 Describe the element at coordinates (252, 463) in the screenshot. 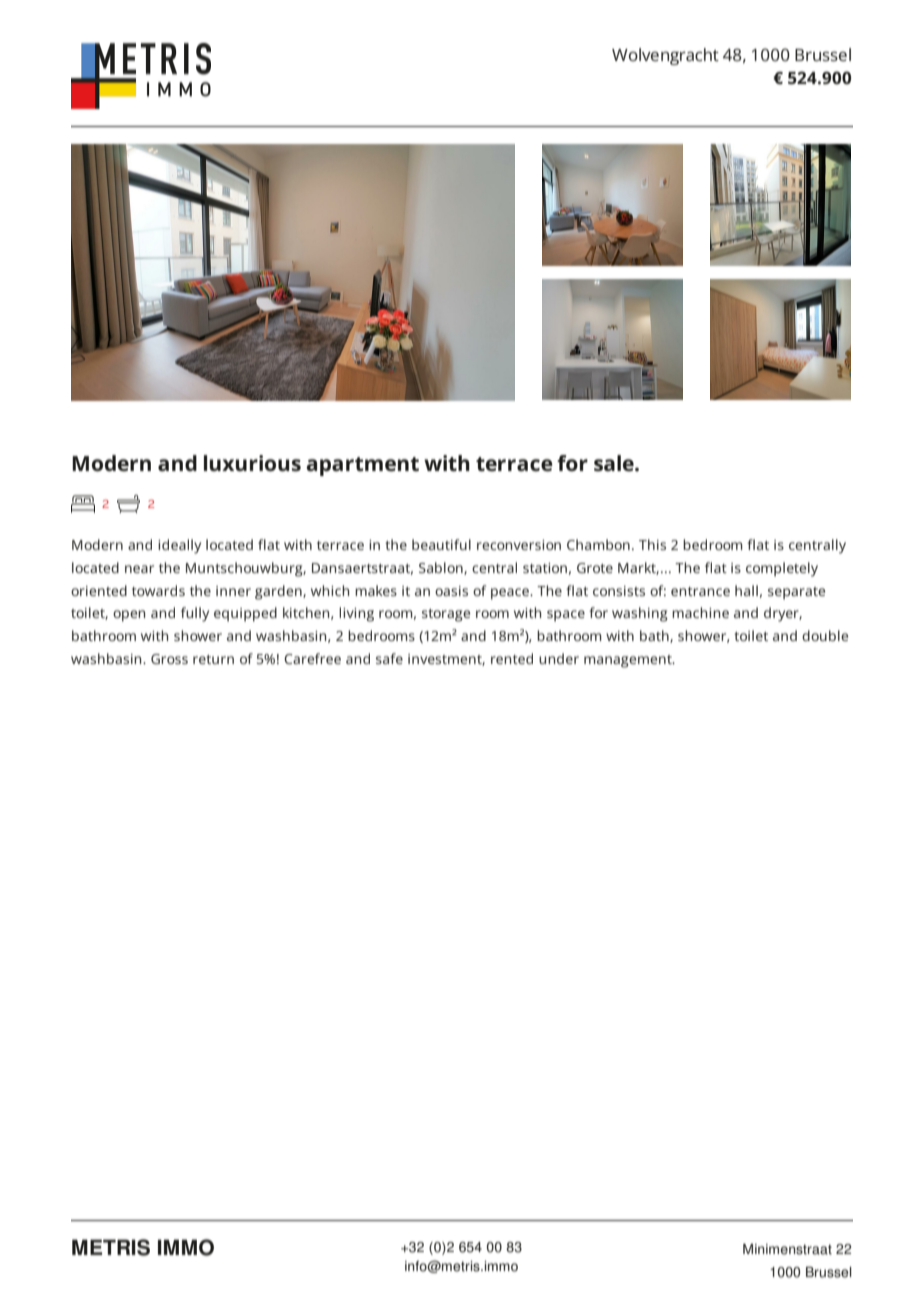

I see `luxurious` at that location.
